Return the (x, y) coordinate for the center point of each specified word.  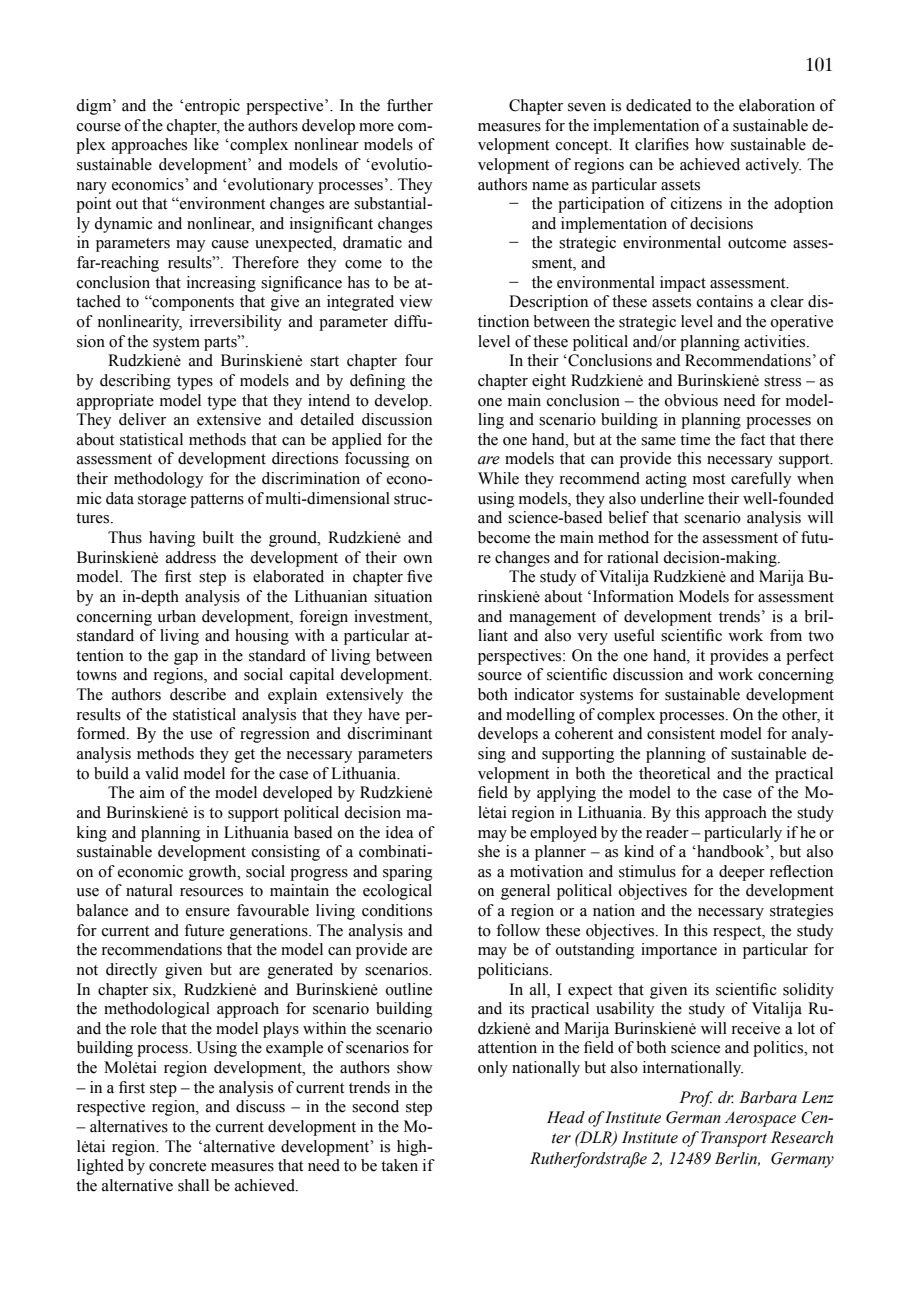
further (410, 105)
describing (135, 382)
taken (399, 1165)
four (419, 360)
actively (773, 166)
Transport (734, 1139)
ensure (208, 912)
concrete (177, 1166)
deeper (742, 873)
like (206, 144)
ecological (397, 892)
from (786, 635)
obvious (691, 400)
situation (403, 596)
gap (186, 659)
